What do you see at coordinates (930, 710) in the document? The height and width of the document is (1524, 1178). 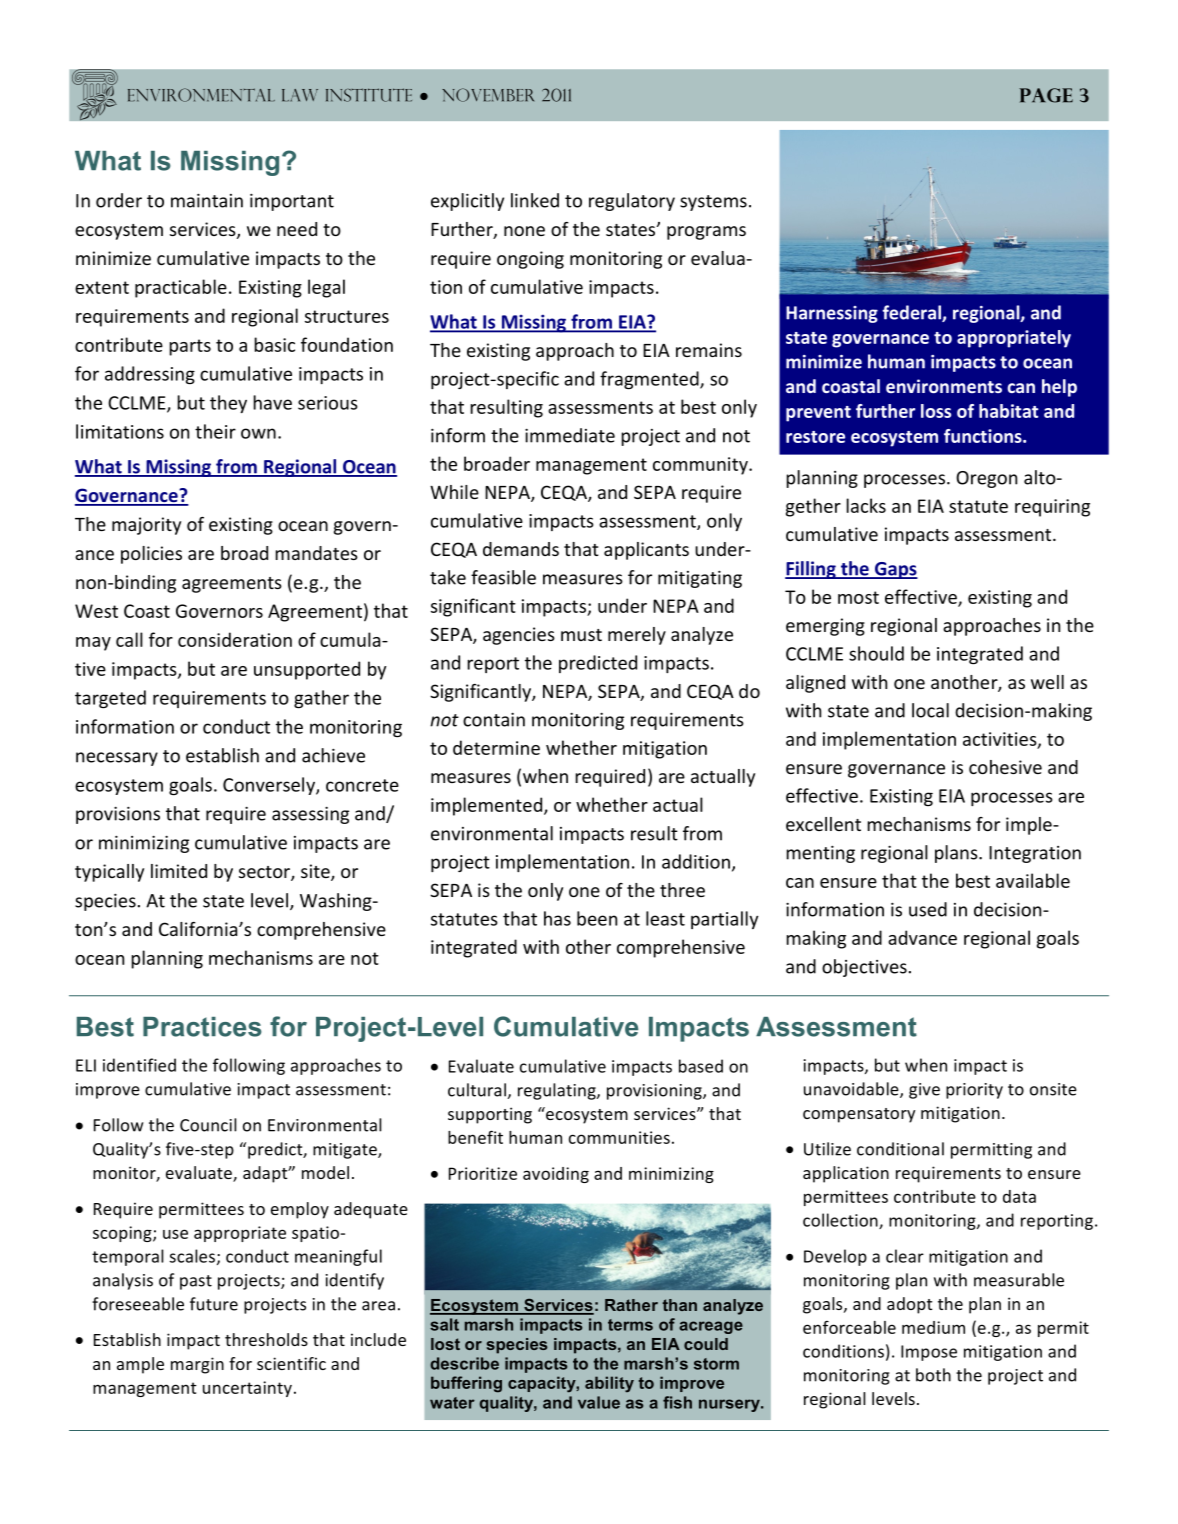 I see `local` at bounding box center [930, 710].
